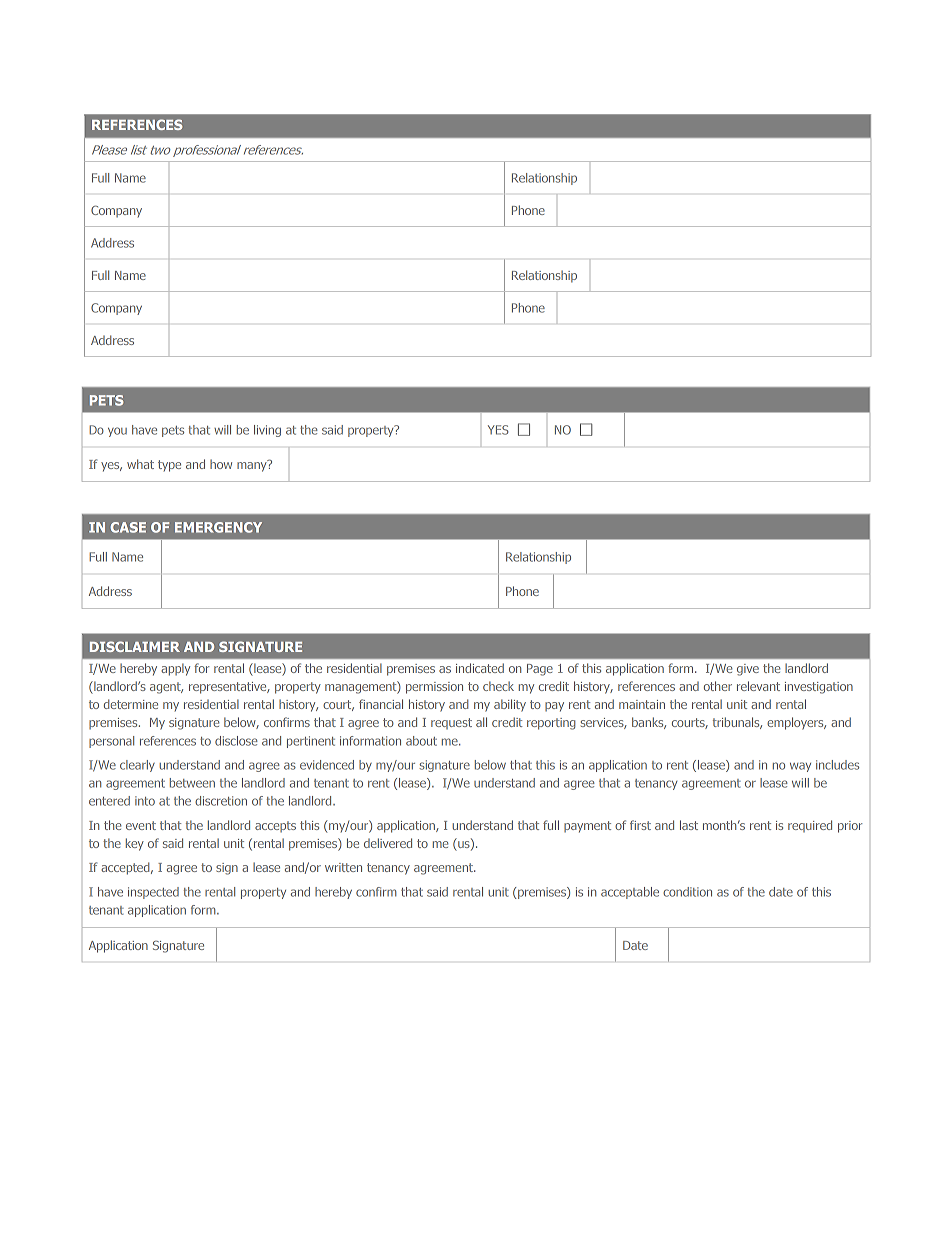  I want to click on how, so click(221, 464).
